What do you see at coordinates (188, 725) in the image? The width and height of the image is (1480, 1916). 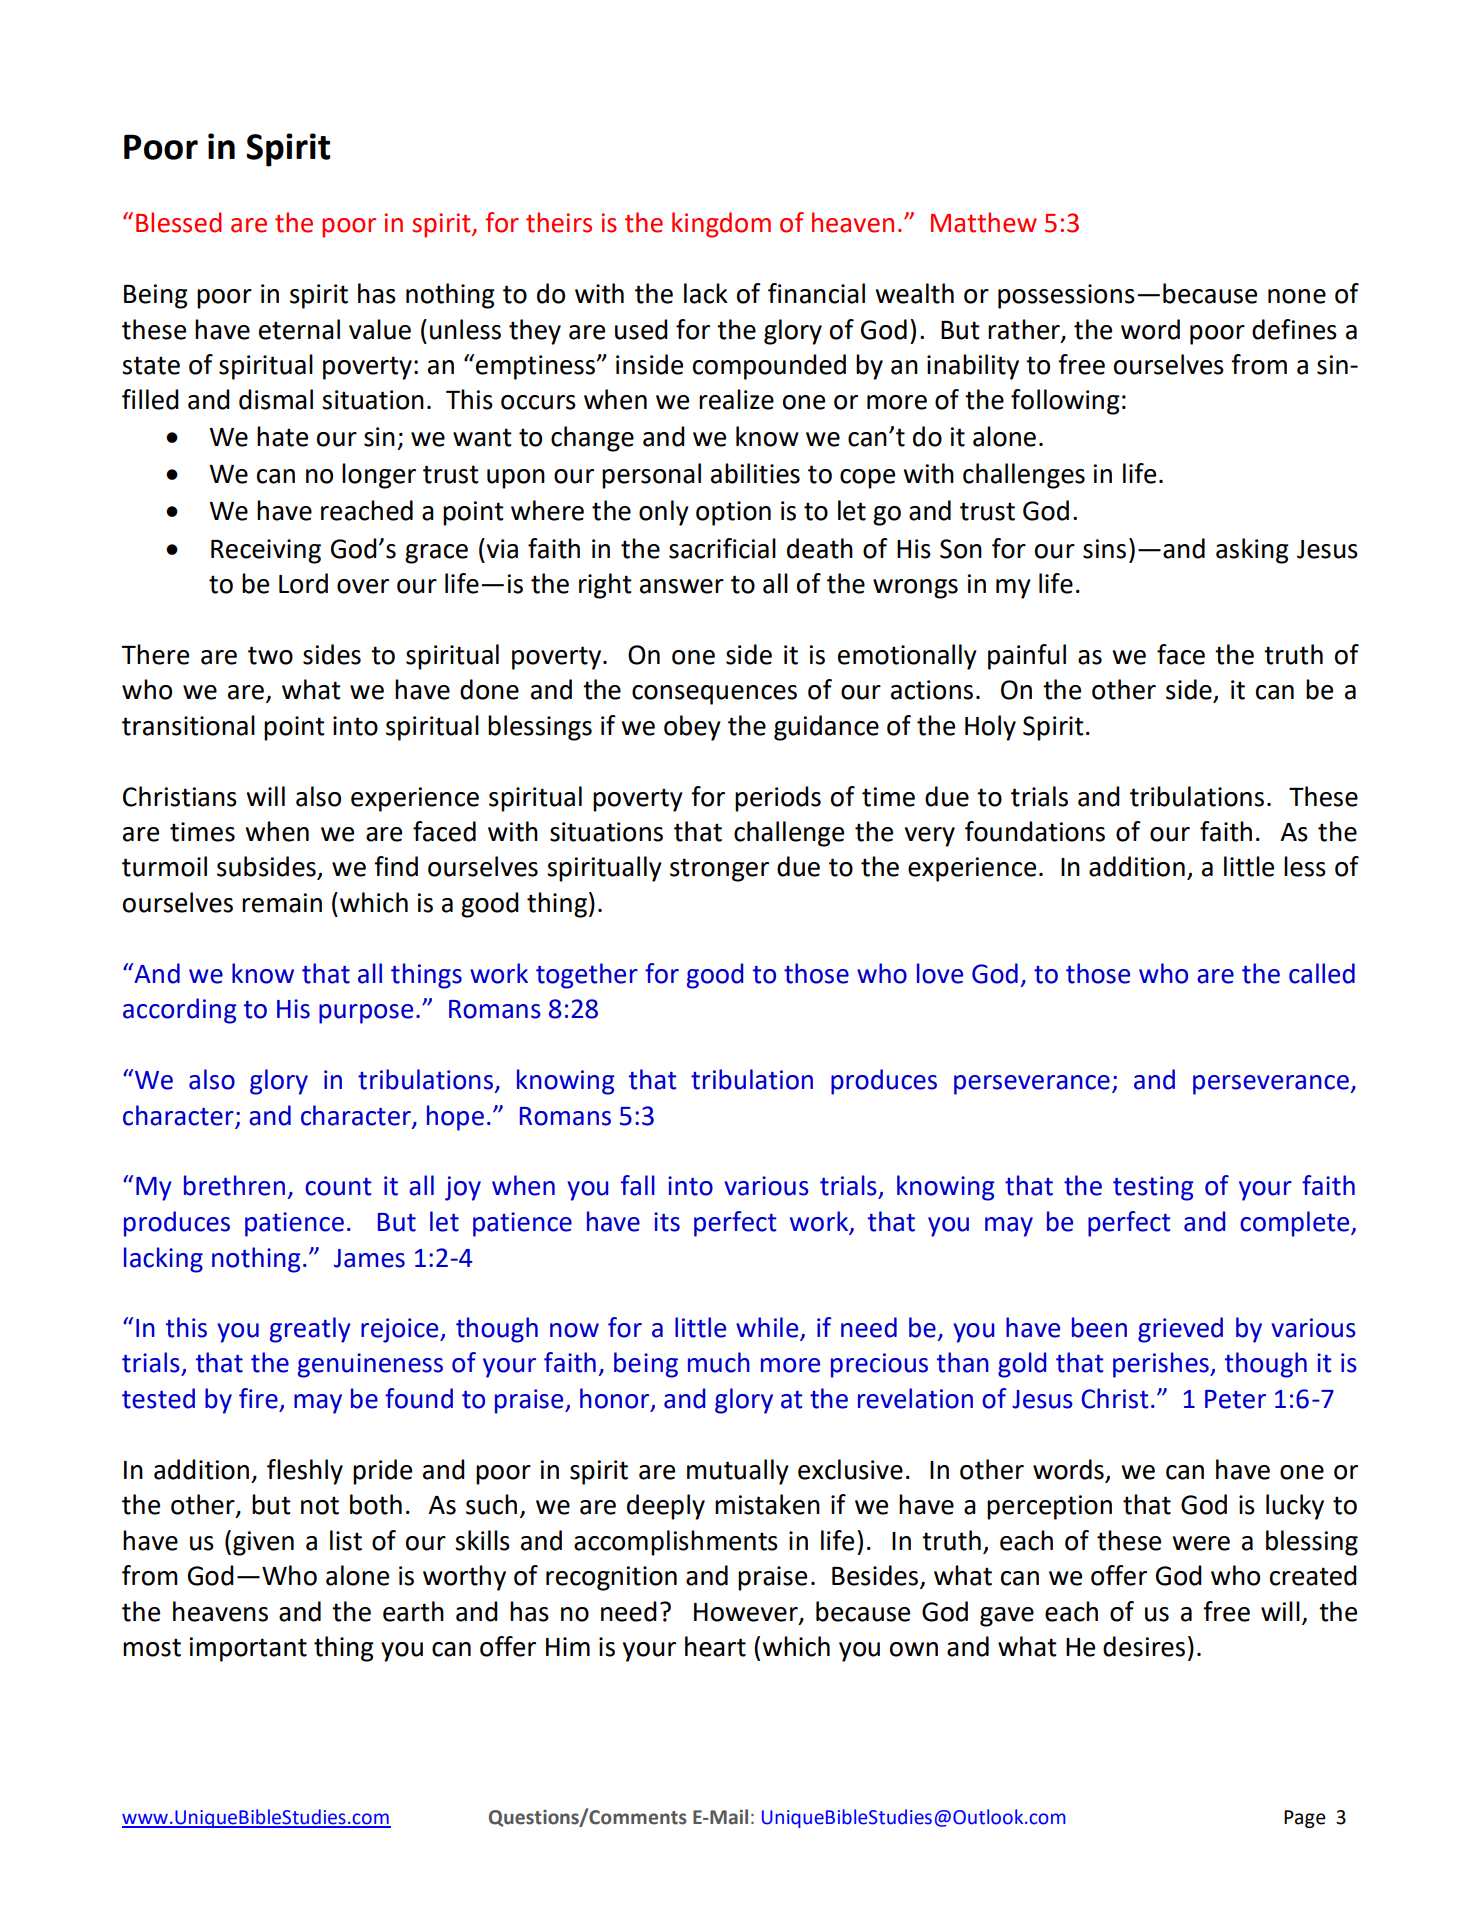 I see `transitional` at bounding box center [188, 725].
